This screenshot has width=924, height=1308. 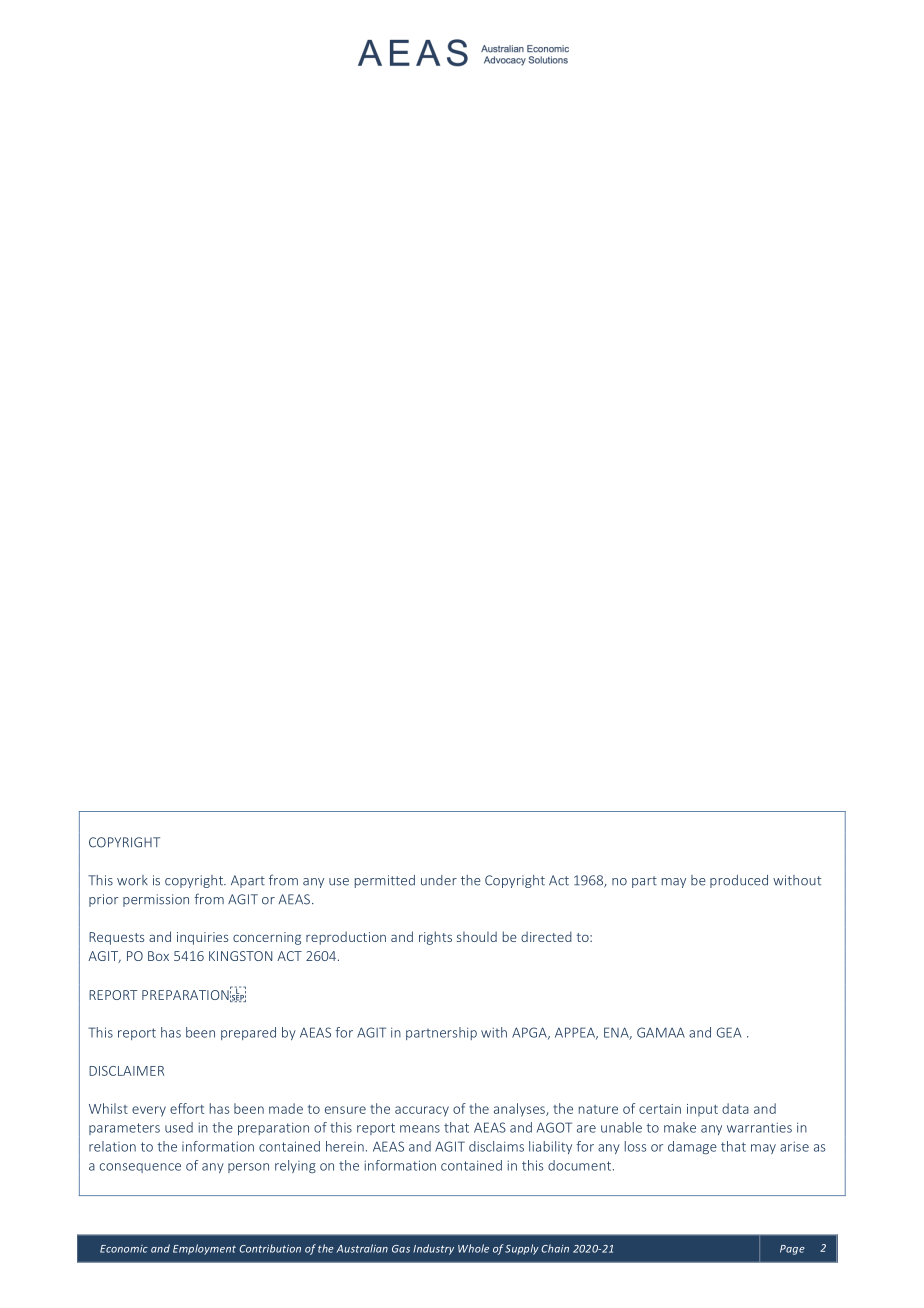 I want to click on Page, so click(x=792, y=1250).
